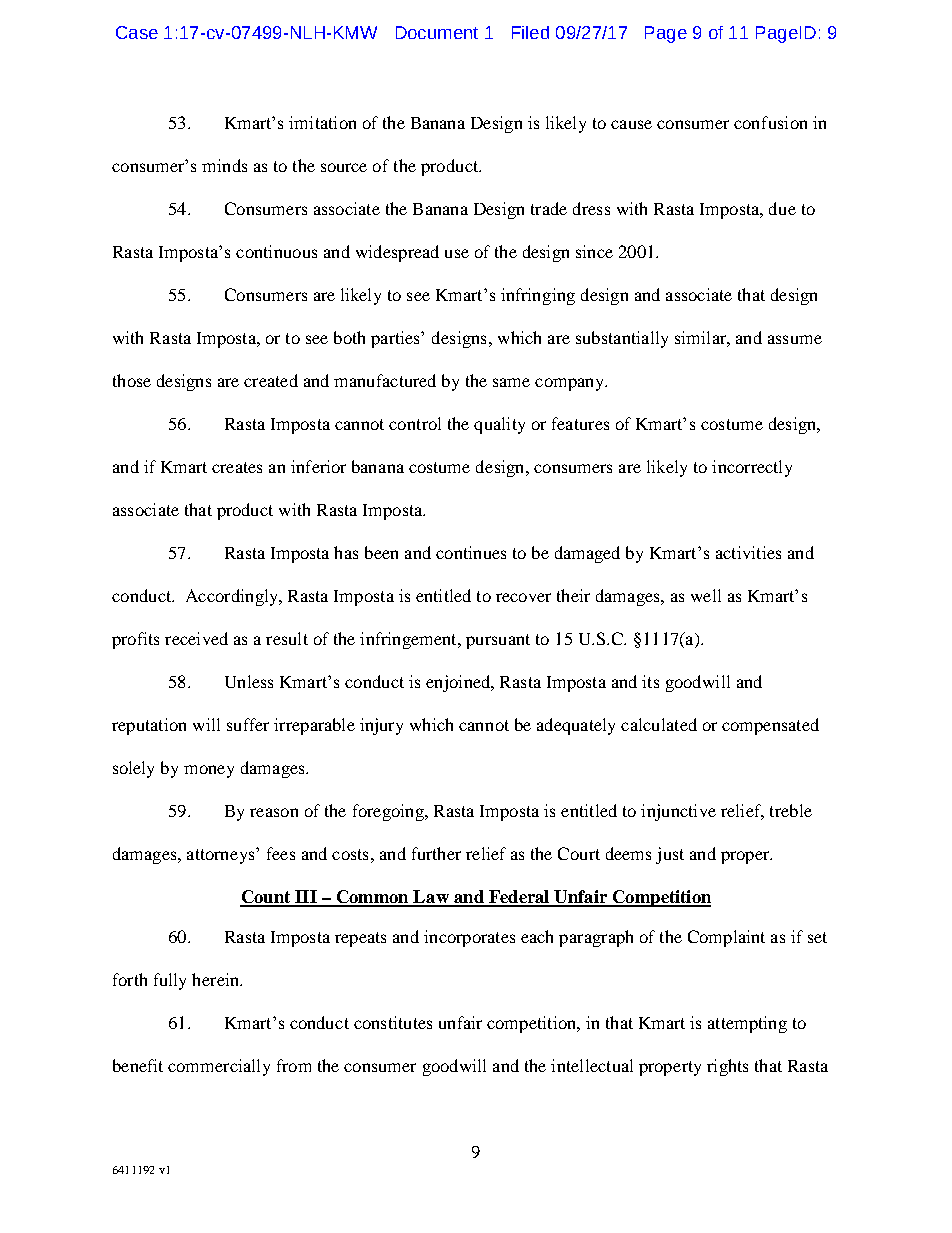  What do you see at coordinates (271, 380) in the page?
I see `created` at bounding box center [271, 380].
